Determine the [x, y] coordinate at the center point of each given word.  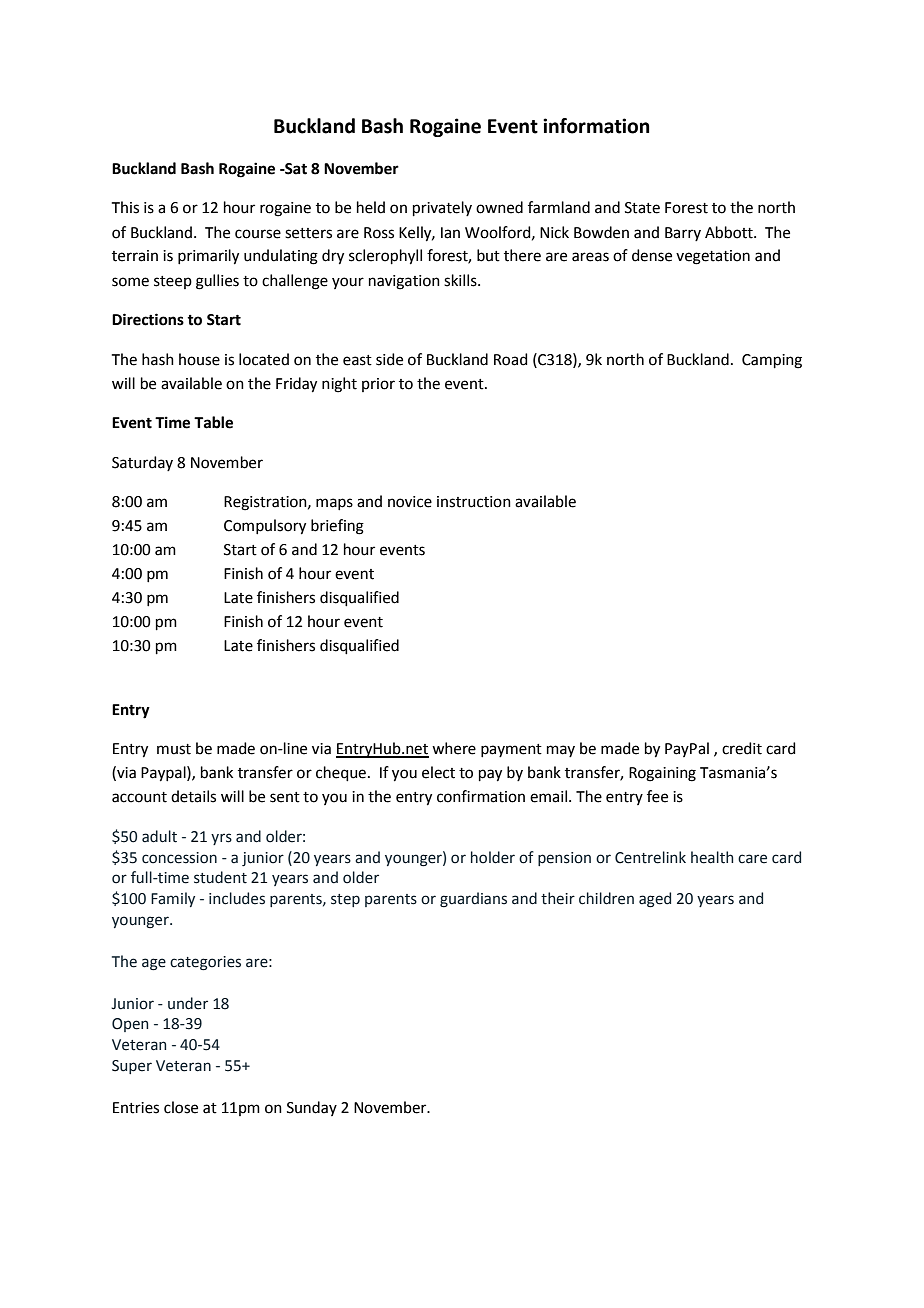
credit [742, 748]
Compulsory [265, 527]
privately [442, 208]
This [125, 207]
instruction [474, 502]
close [181, 1107]
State [642, 208]
